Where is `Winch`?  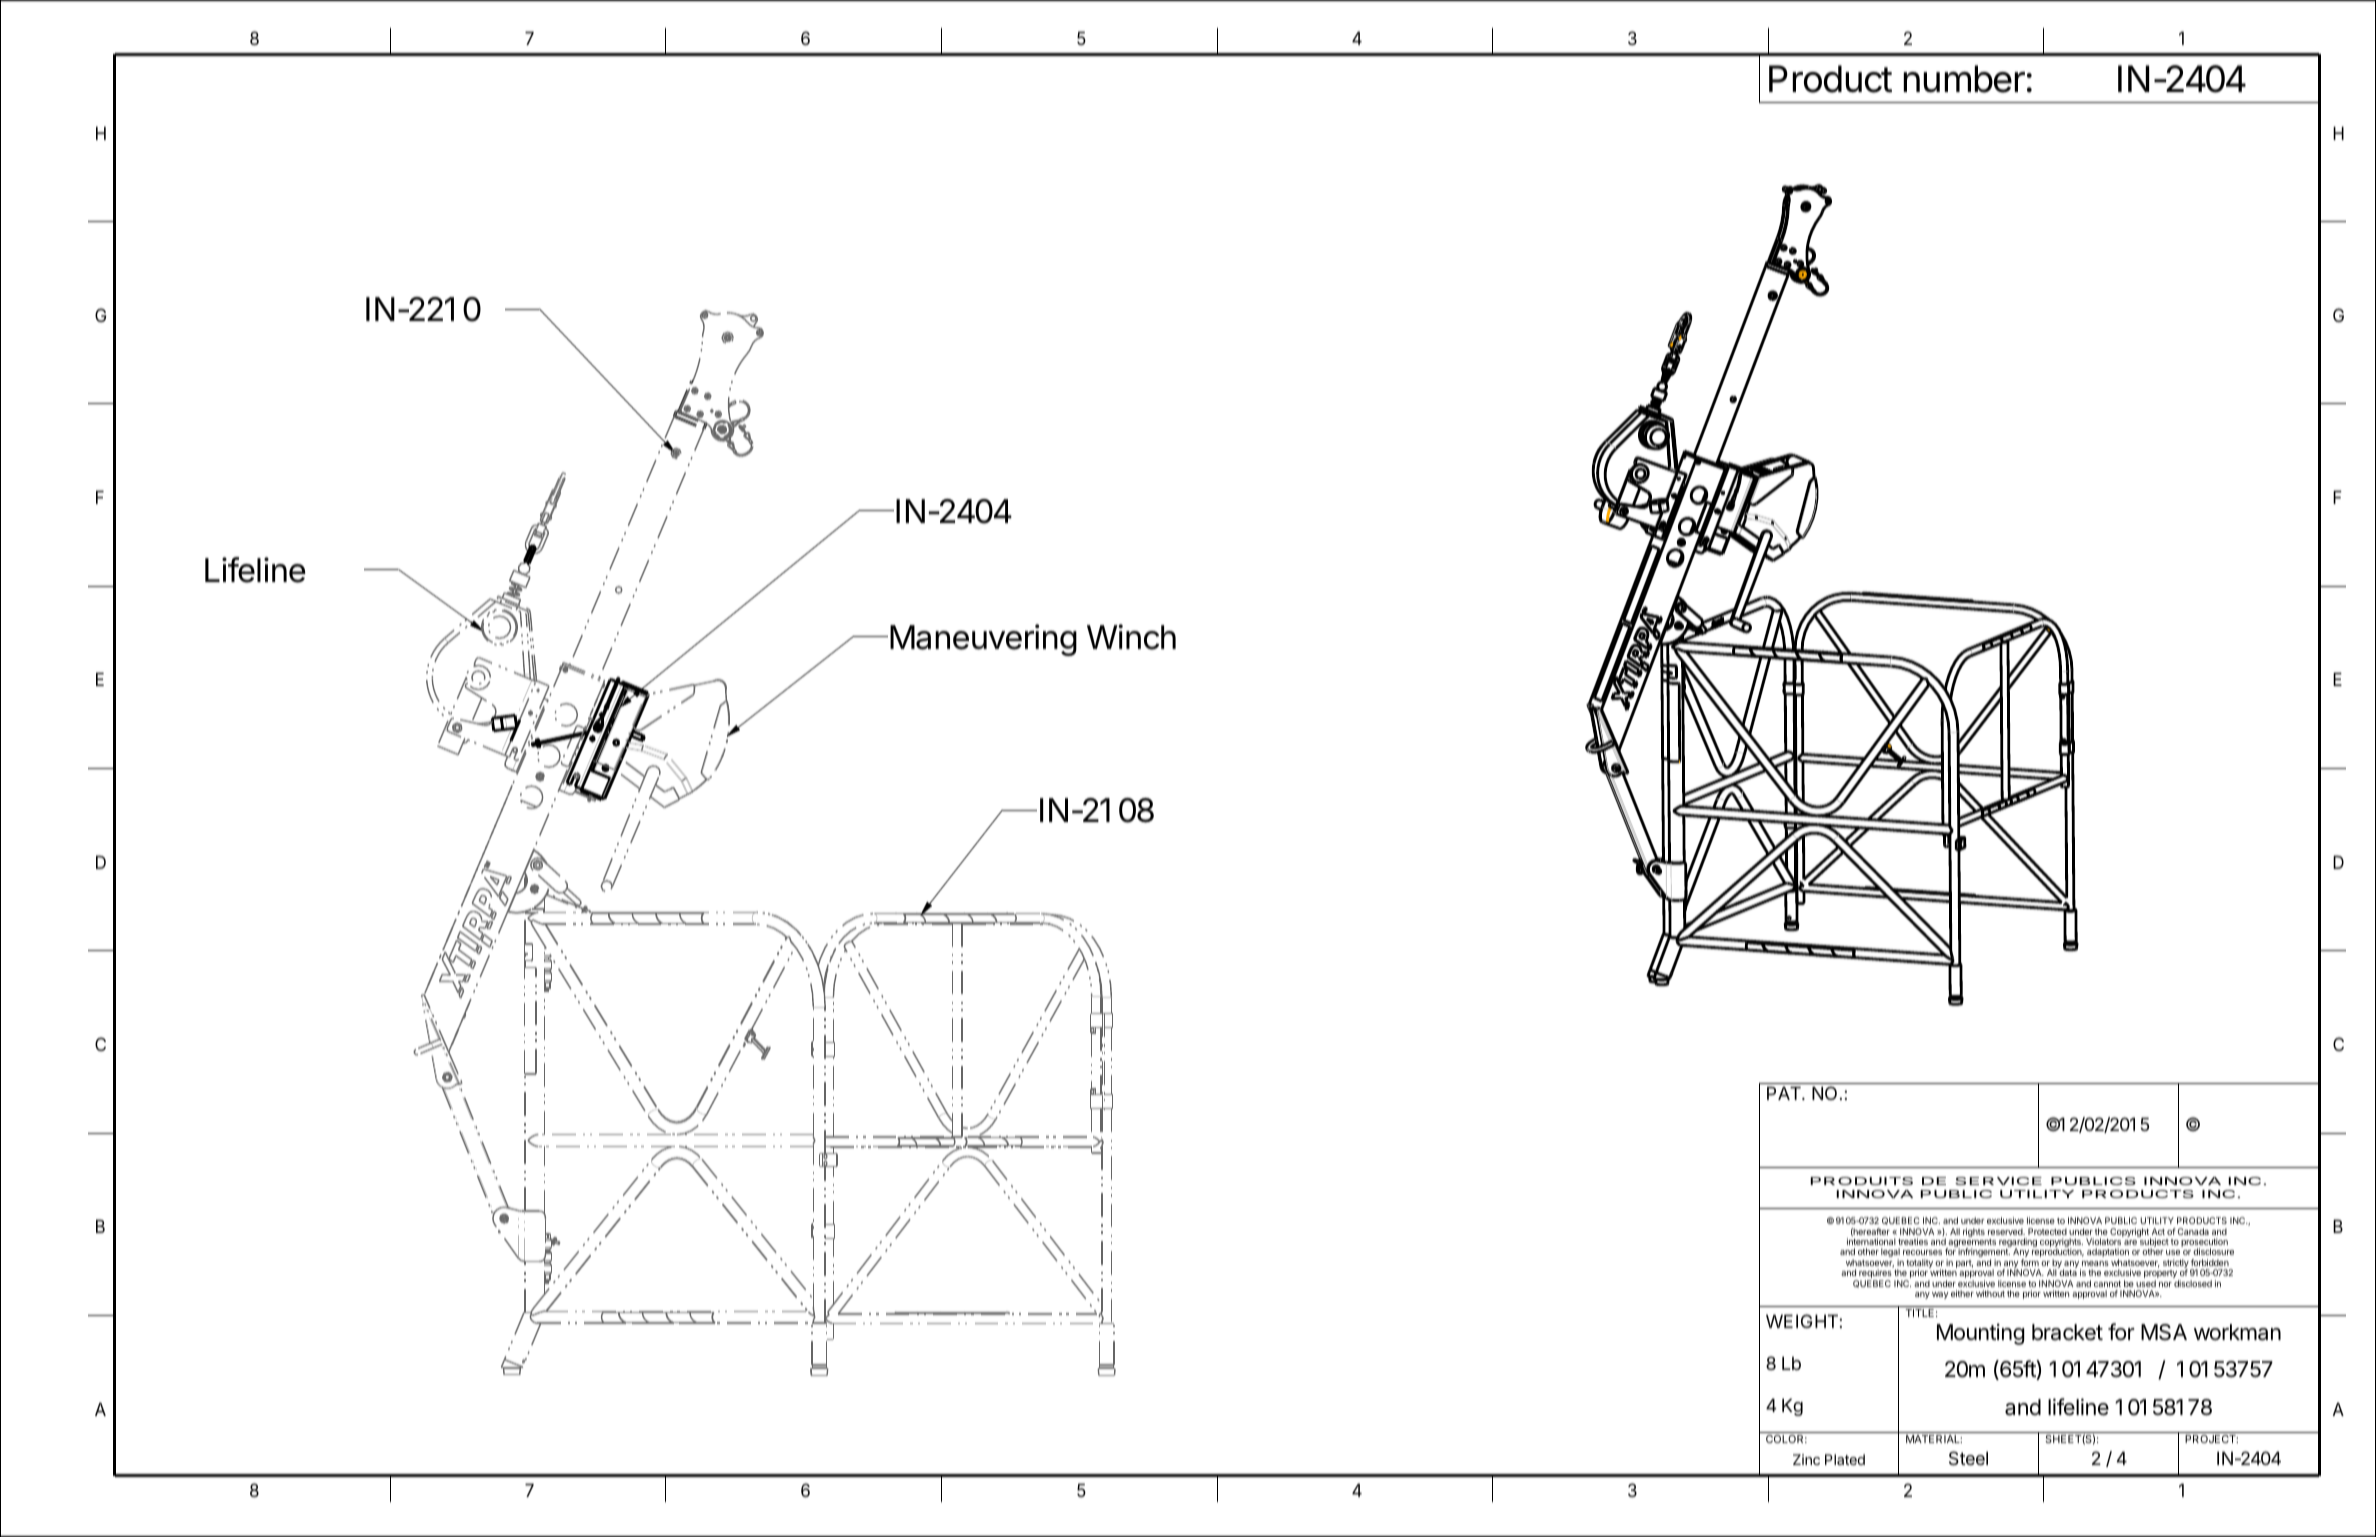 Winch is located at coordinates (1131, 637).
